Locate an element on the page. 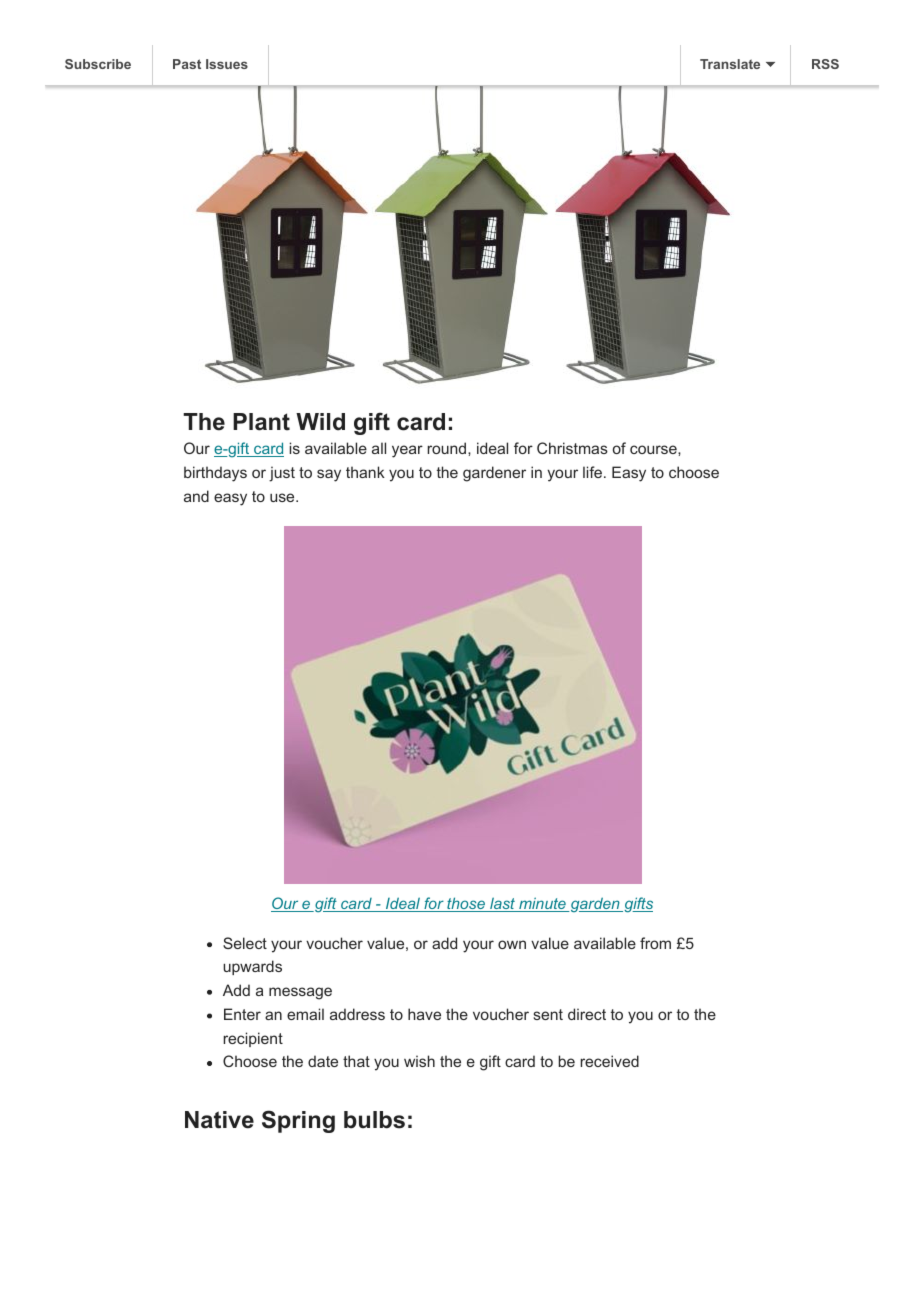 This image has width=924, height=1308. course is located at coordinates (654, 449).
